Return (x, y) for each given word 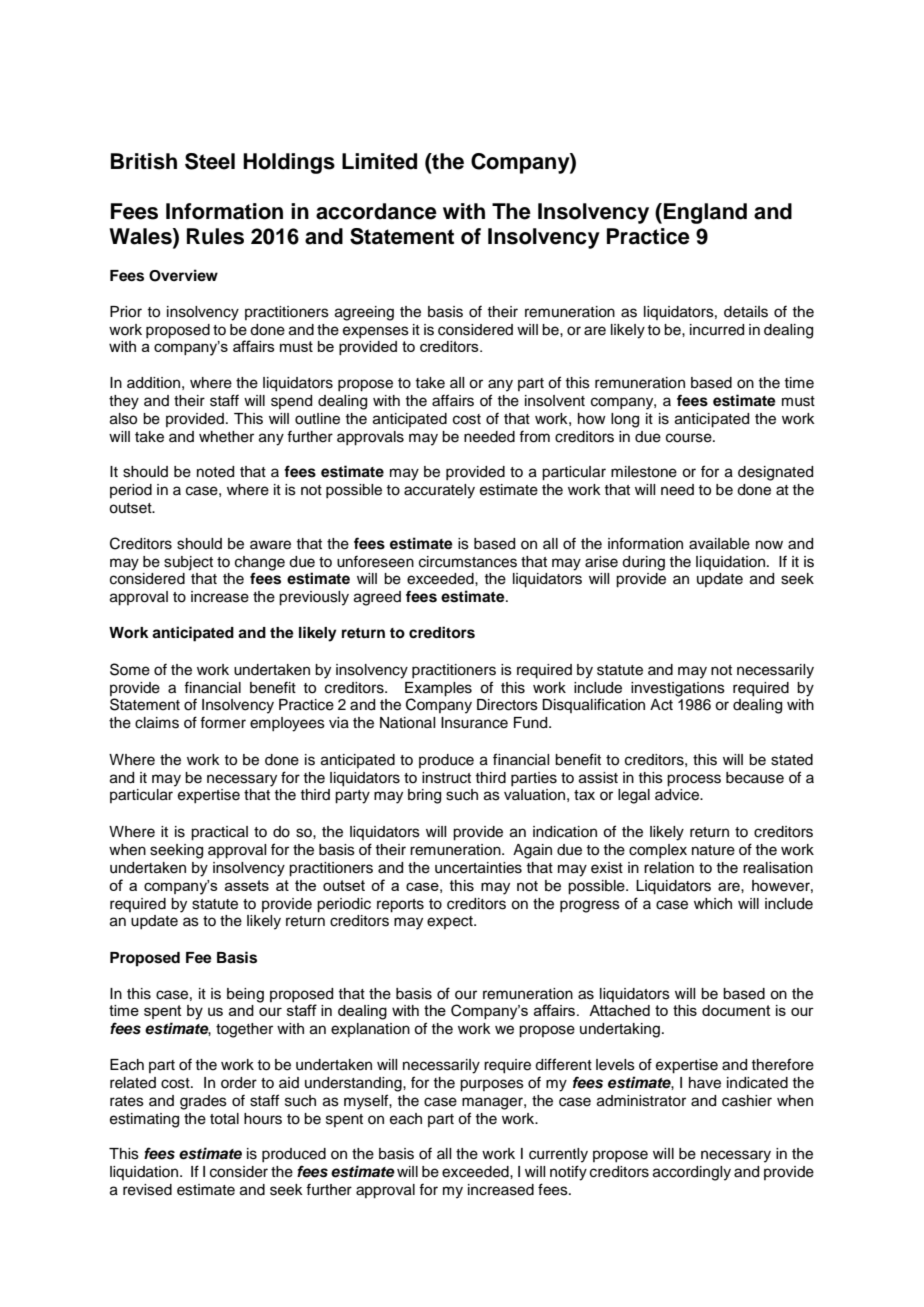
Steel (210, 161)
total (224, 1119)
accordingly (692, 1173)
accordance (376, 211)
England (705, 213)
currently (558, 1155)
